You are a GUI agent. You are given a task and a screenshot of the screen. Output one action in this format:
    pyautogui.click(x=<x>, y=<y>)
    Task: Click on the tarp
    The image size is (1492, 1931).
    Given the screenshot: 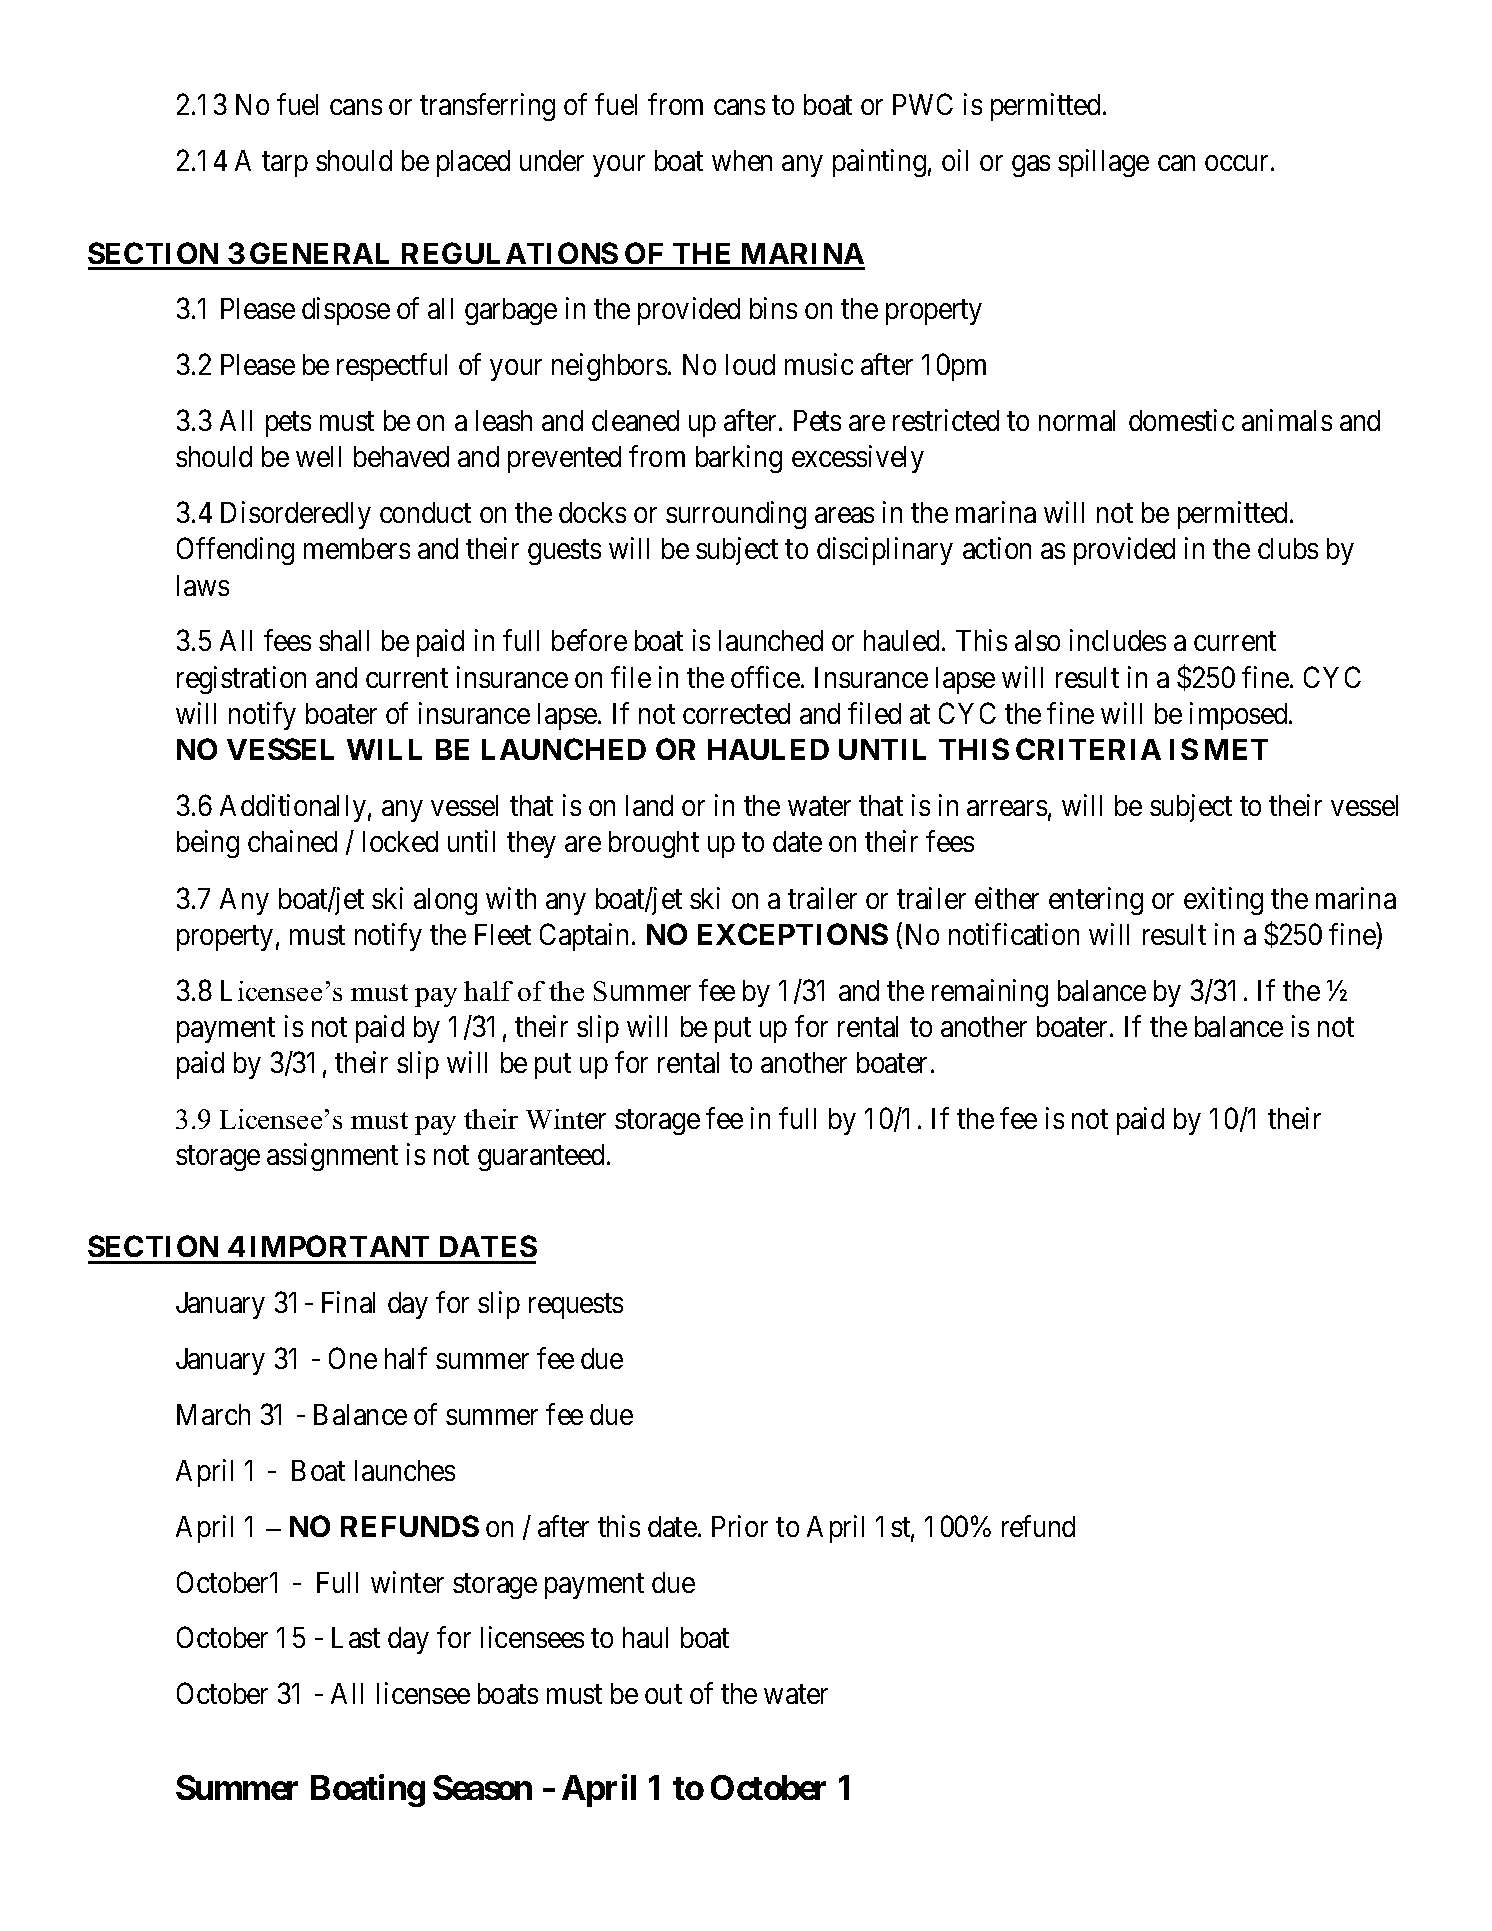 What is the action you would take?
    pyautogui.click(x=285, y=165)
